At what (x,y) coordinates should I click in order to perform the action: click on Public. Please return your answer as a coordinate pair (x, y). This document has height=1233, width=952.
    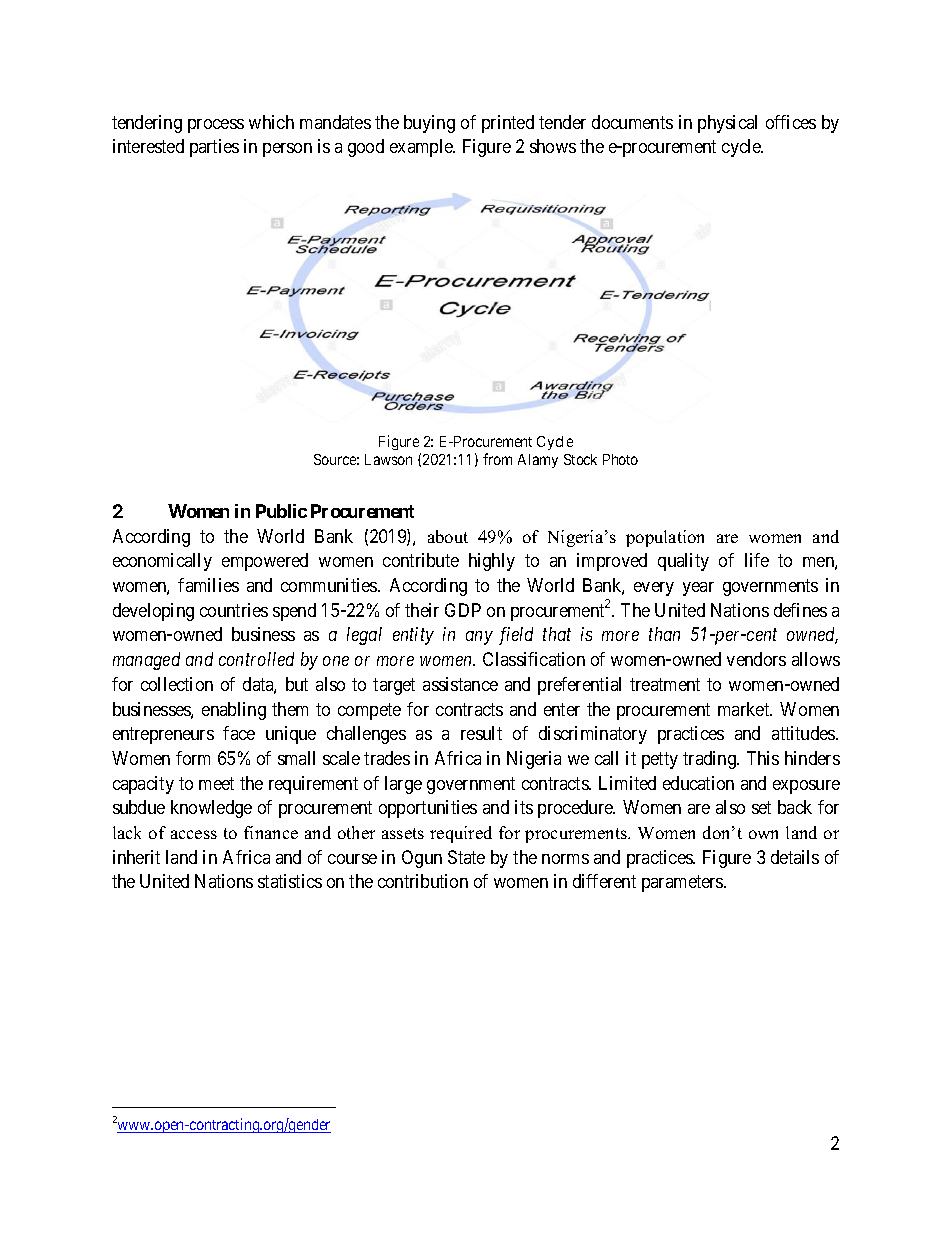
    Looking at the image, I should click on (281, 511).
